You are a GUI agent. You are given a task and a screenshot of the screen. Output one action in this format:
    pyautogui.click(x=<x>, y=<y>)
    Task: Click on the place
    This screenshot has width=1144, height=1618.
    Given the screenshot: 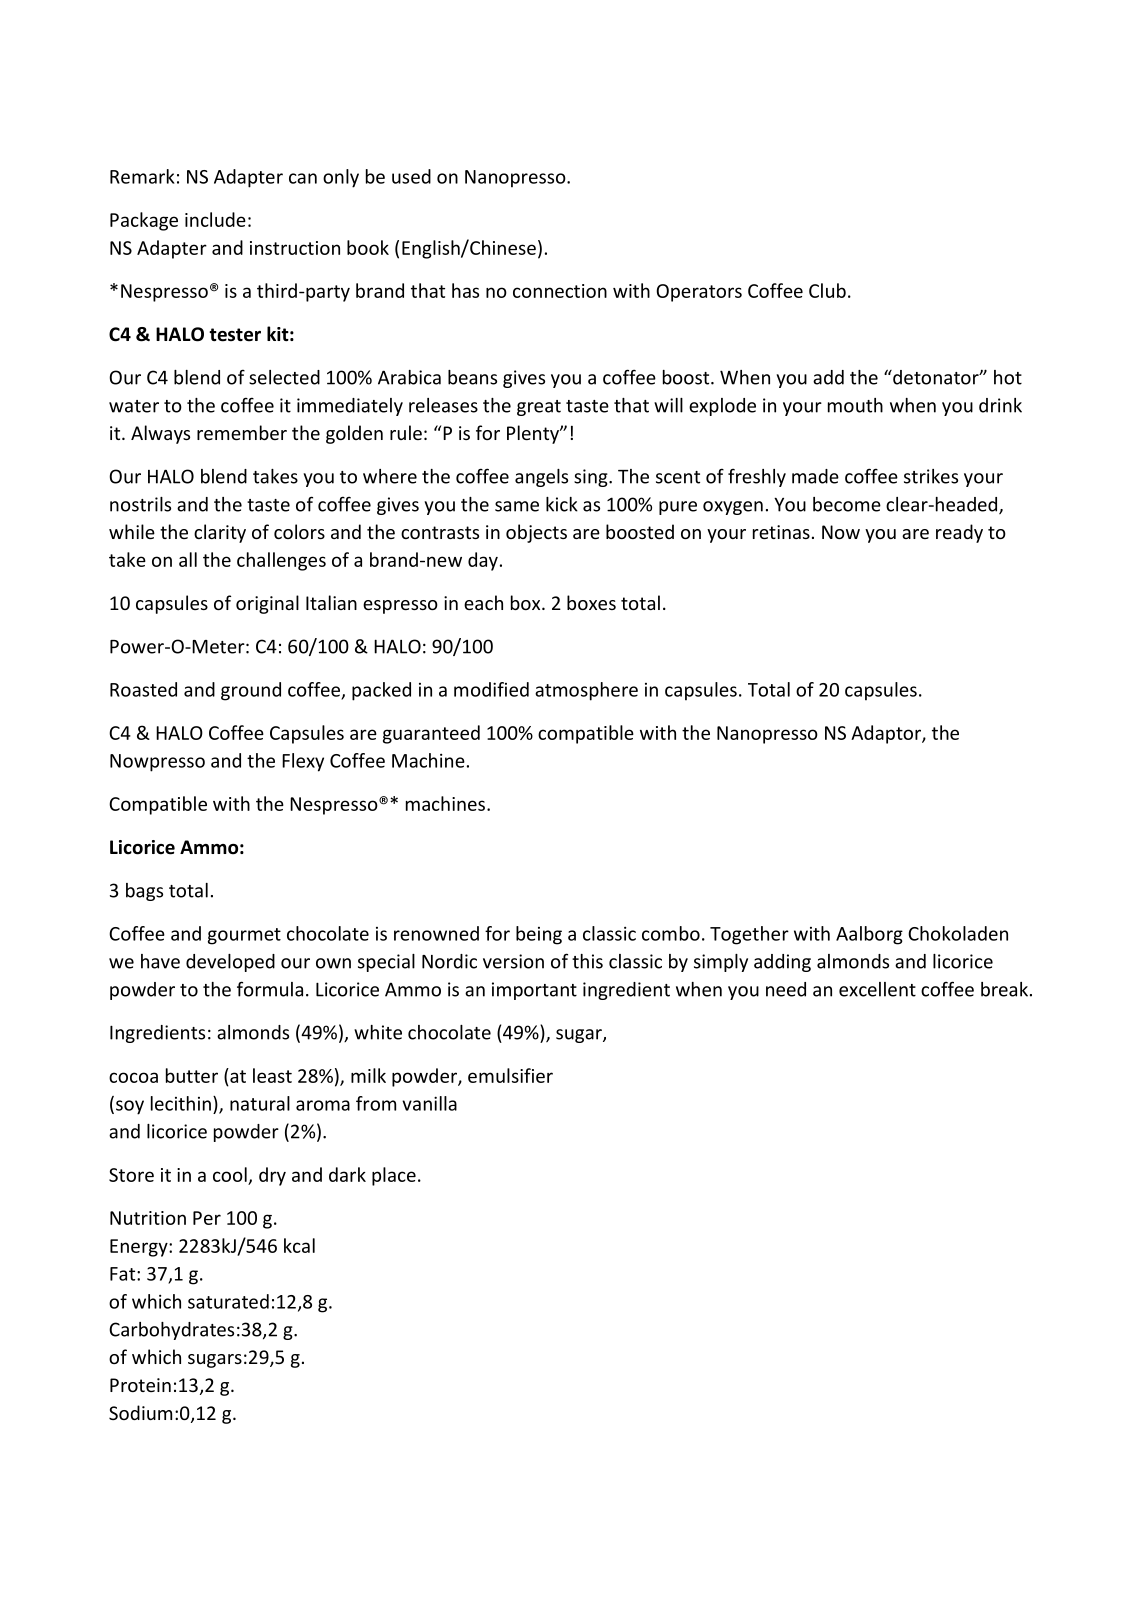 What is the action you would take?
    pyautogui.click(x=394, y=1176)
